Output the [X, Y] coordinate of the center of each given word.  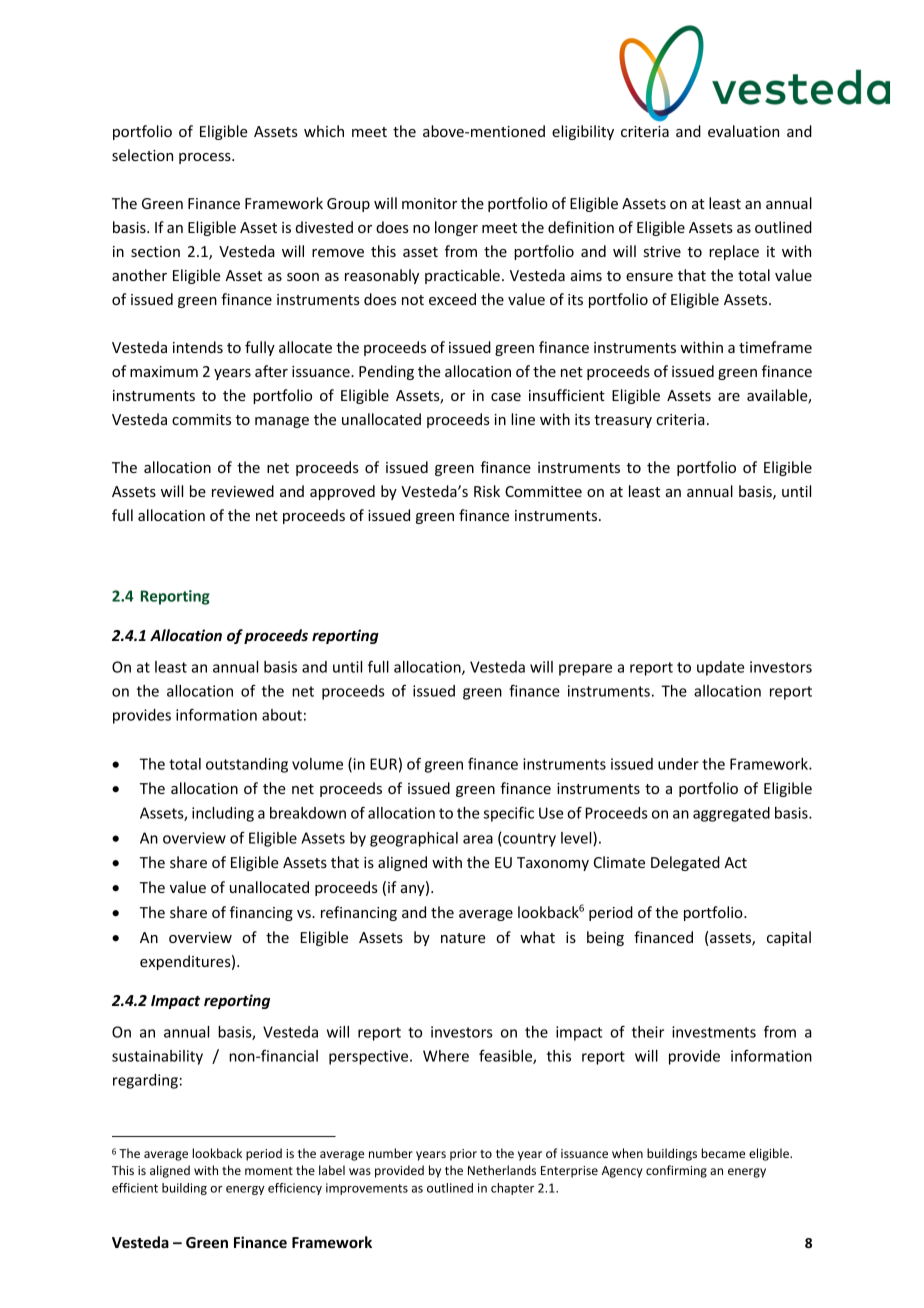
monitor [429, 203]
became [723, 1153]
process [206, 158]
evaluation [743, 131]
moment [269, 1171]
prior [463, 1155]
